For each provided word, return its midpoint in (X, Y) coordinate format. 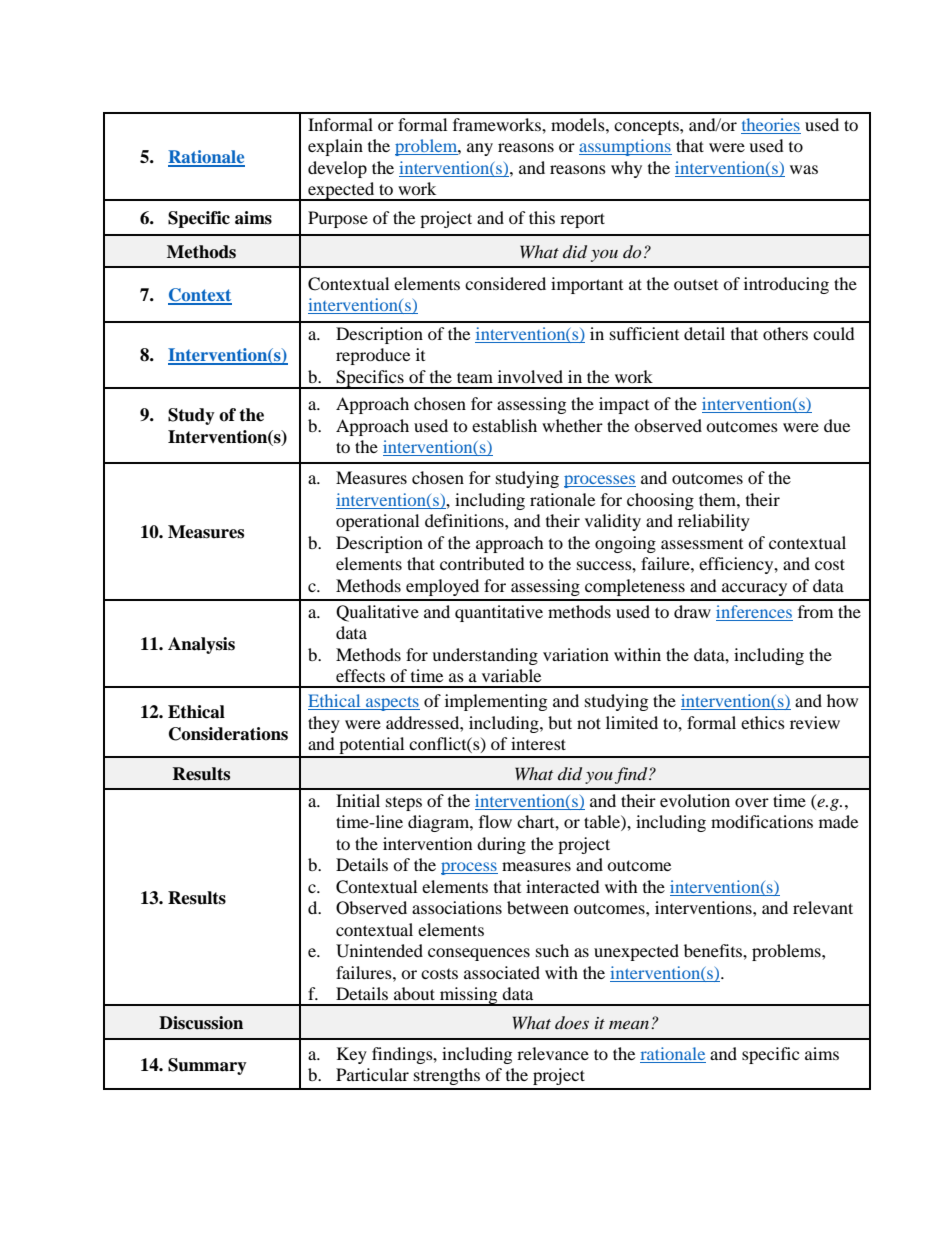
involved (530, 376)
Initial (358, 800)
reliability (714, 522)
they (324, 724)
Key (352, 1055)
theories (771, 126)
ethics (763, 722)
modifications (762, 821)
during (501, 845)
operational (377, 522)
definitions (465, 520)
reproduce (373, 356)
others (785, 333)
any (480, 149)
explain (335, 147)
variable (511, 675)
